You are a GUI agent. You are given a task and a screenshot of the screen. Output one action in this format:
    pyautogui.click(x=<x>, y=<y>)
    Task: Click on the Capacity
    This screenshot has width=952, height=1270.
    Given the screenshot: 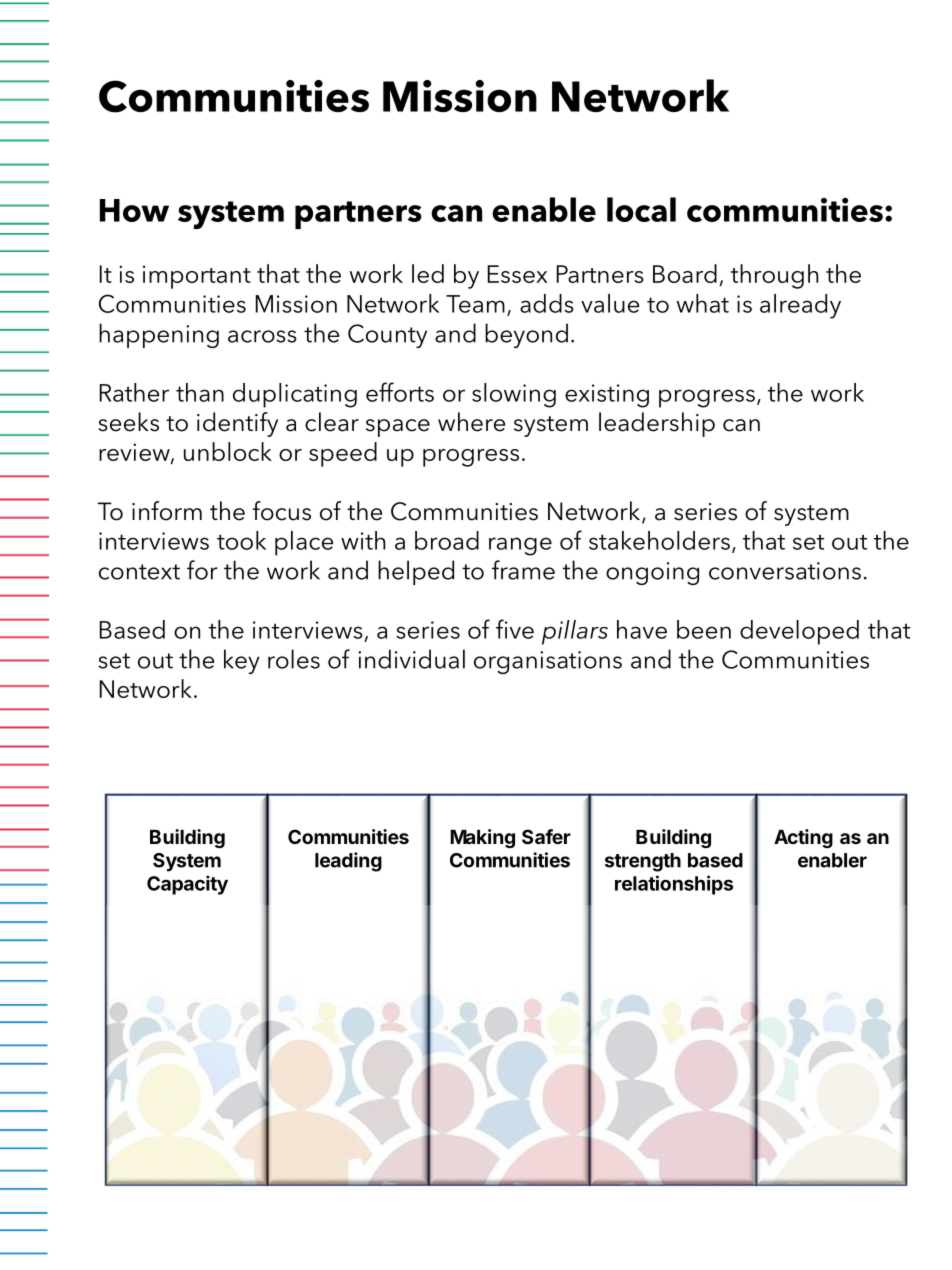 What is the action you would take?
    pyautogui.click(x=187, y=885)
